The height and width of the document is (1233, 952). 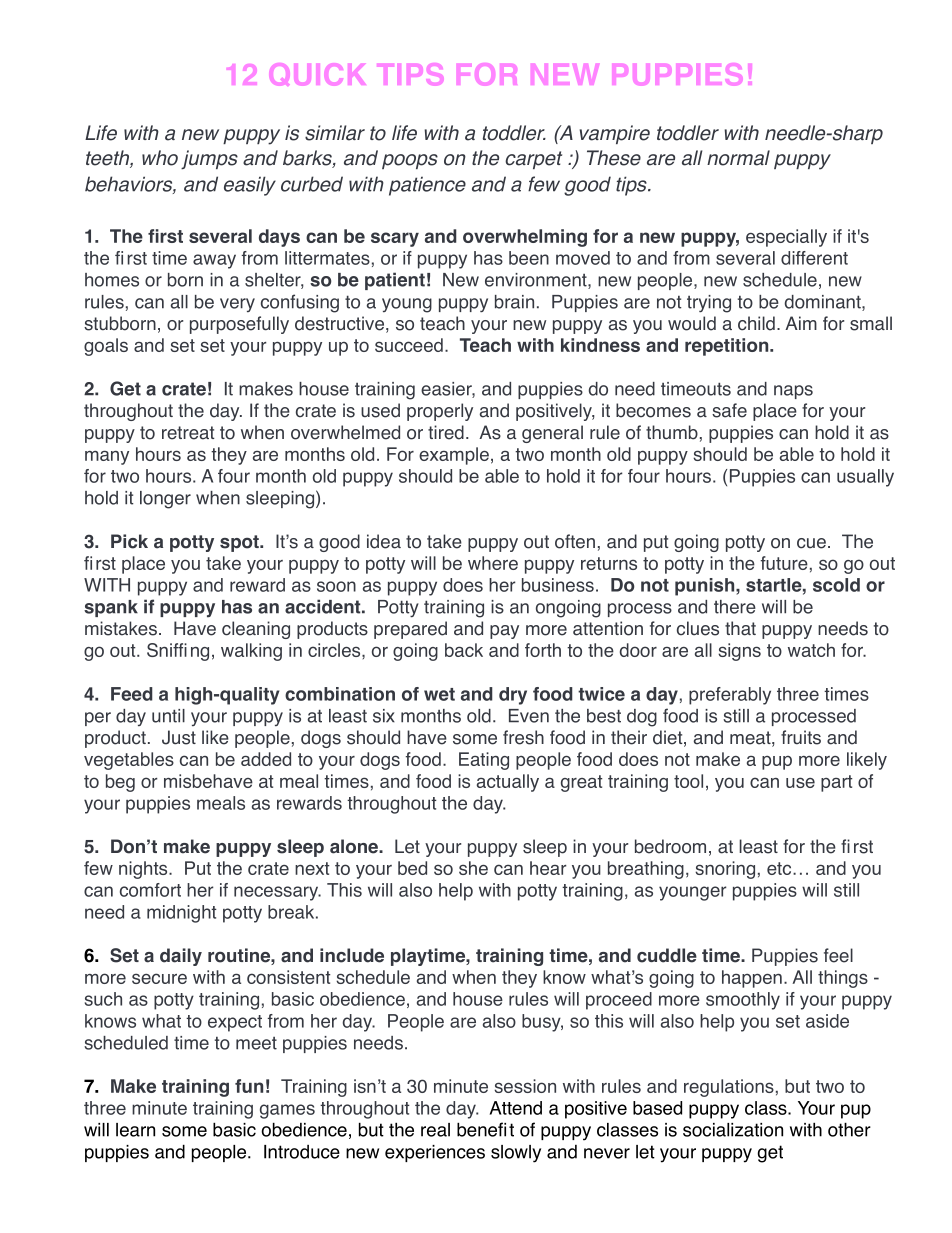 I want to click on longer, so click(x=165, y=500).
